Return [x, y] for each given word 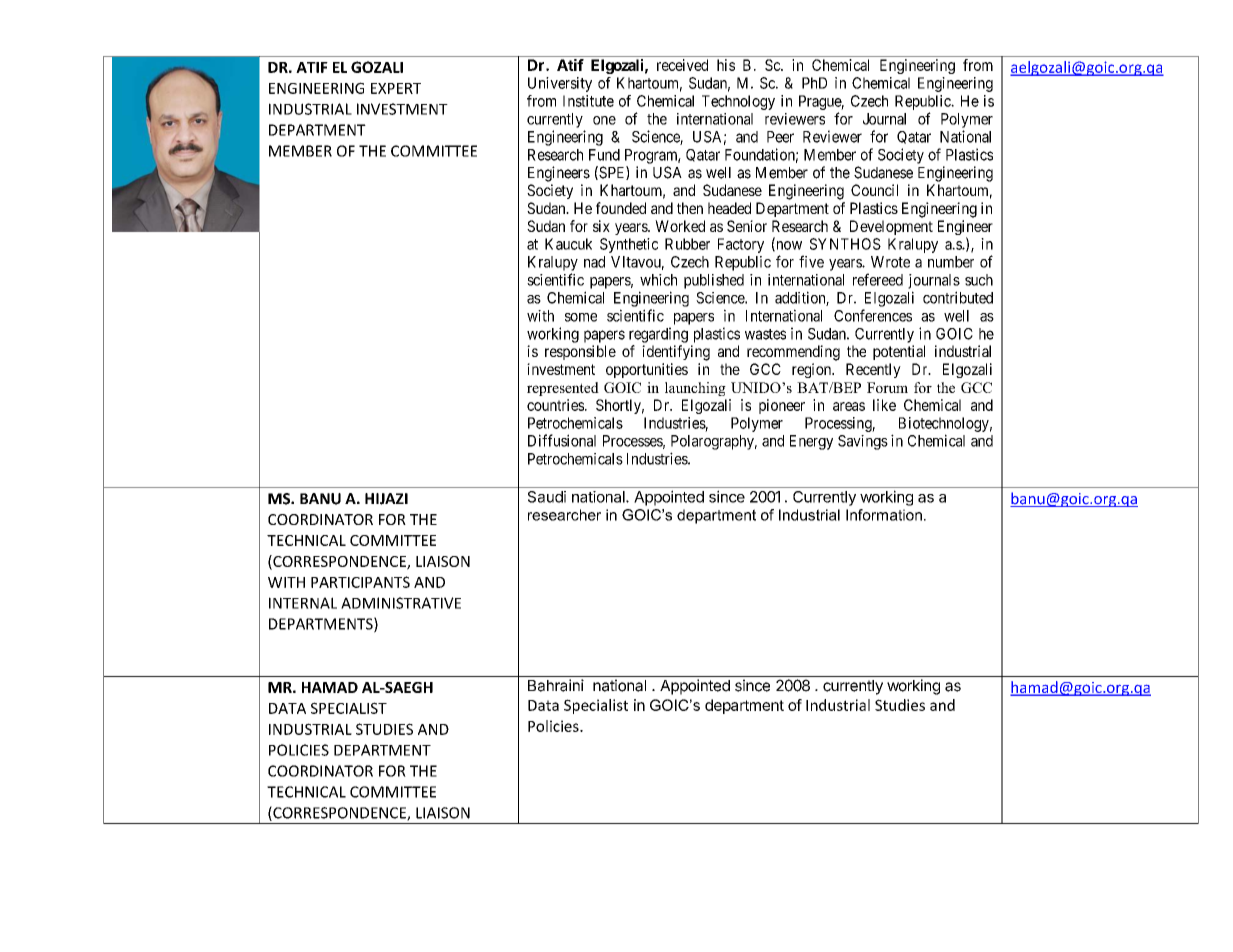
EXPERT [396, 88]
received [682, 65]
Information [884, 515]
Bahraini [556, 685]
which [658, 280]
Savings [863, 442]
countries [556, 405]
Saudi [547, 497]
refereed [878, 279]
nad [594, 262]
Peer [780, 137]
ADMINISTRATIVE [401, 603]
